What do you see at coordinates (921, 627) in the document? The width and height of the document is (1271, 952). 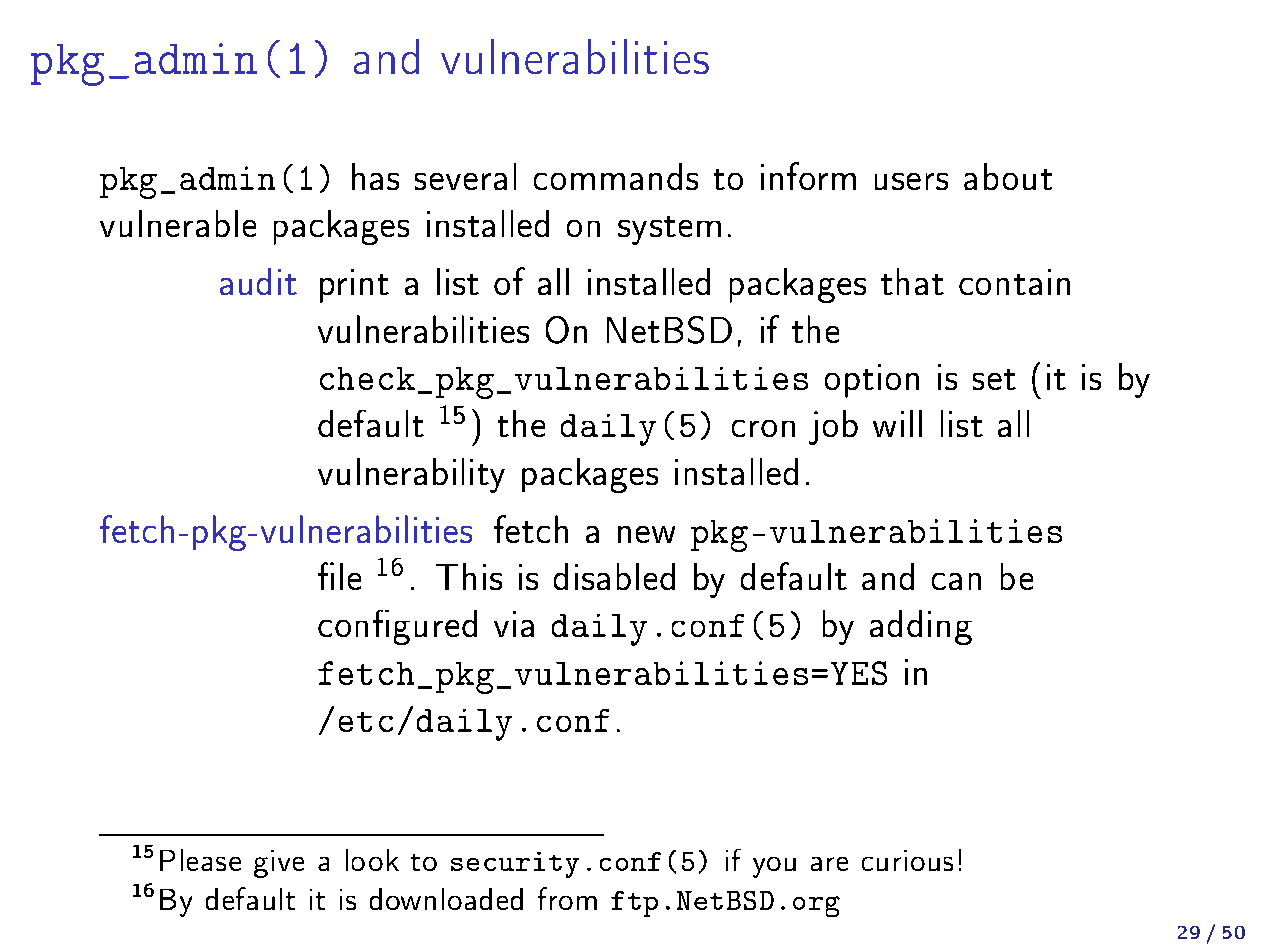 I see `adding` at bounding box center [921, 627].
